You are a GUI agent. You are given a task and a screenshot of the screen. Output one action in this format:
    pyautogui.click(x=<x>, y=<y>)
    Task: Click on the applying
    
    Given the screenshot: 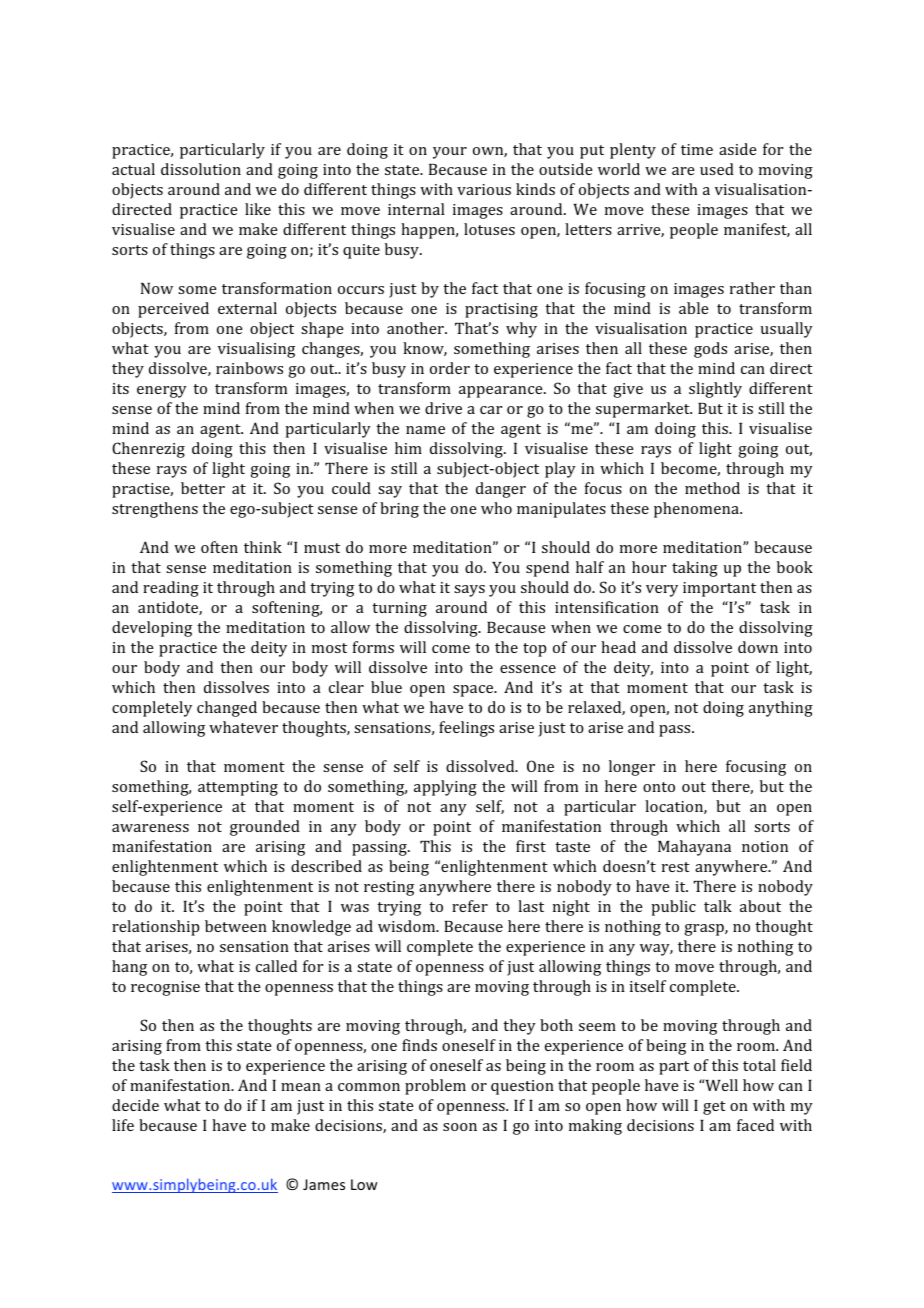 What is the action you would take?
    pyautogui.click(x=445, y=788)
